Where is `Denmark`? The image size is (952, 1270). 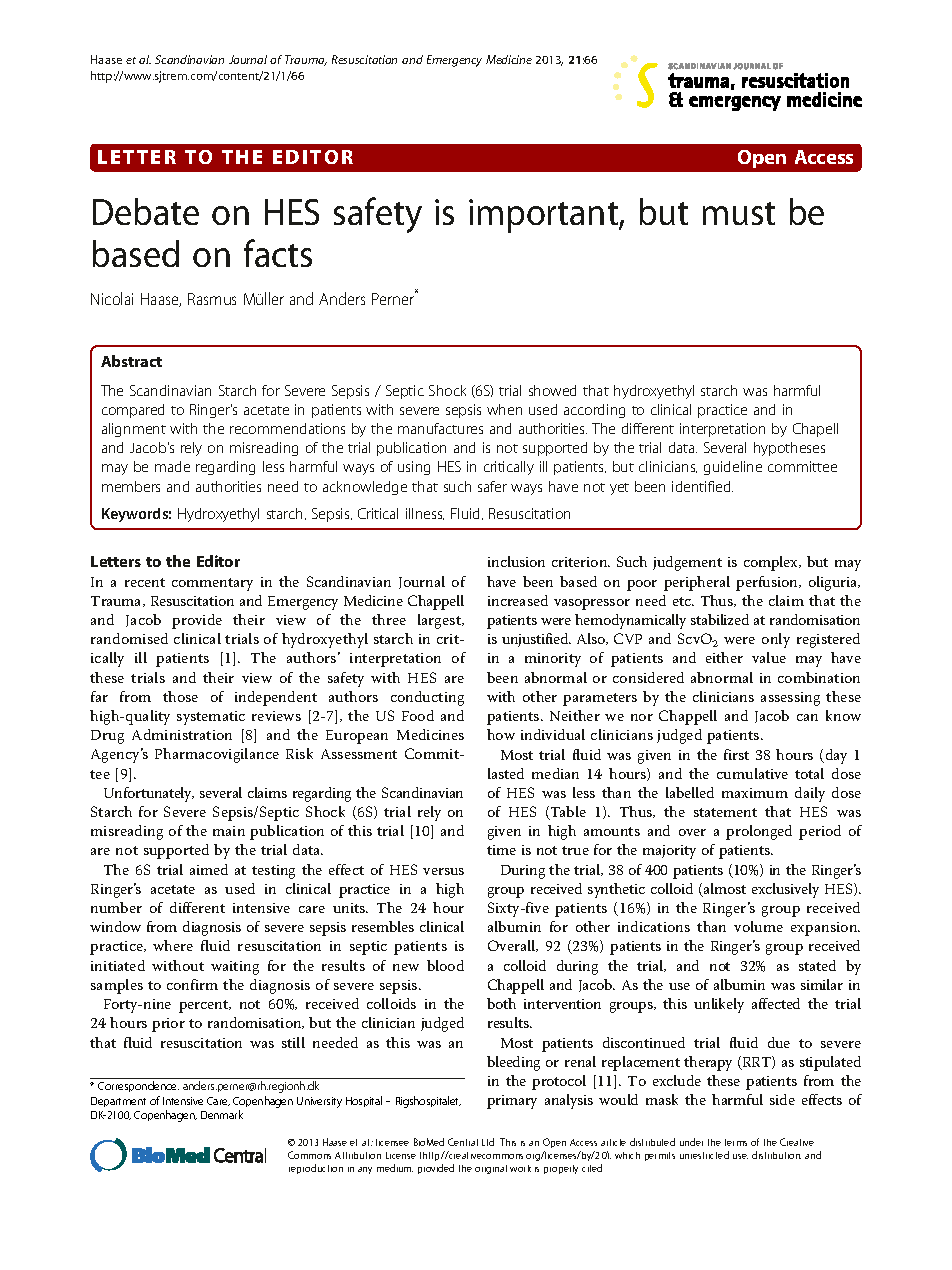
Denmark is located at coordinates (222, 1114).
